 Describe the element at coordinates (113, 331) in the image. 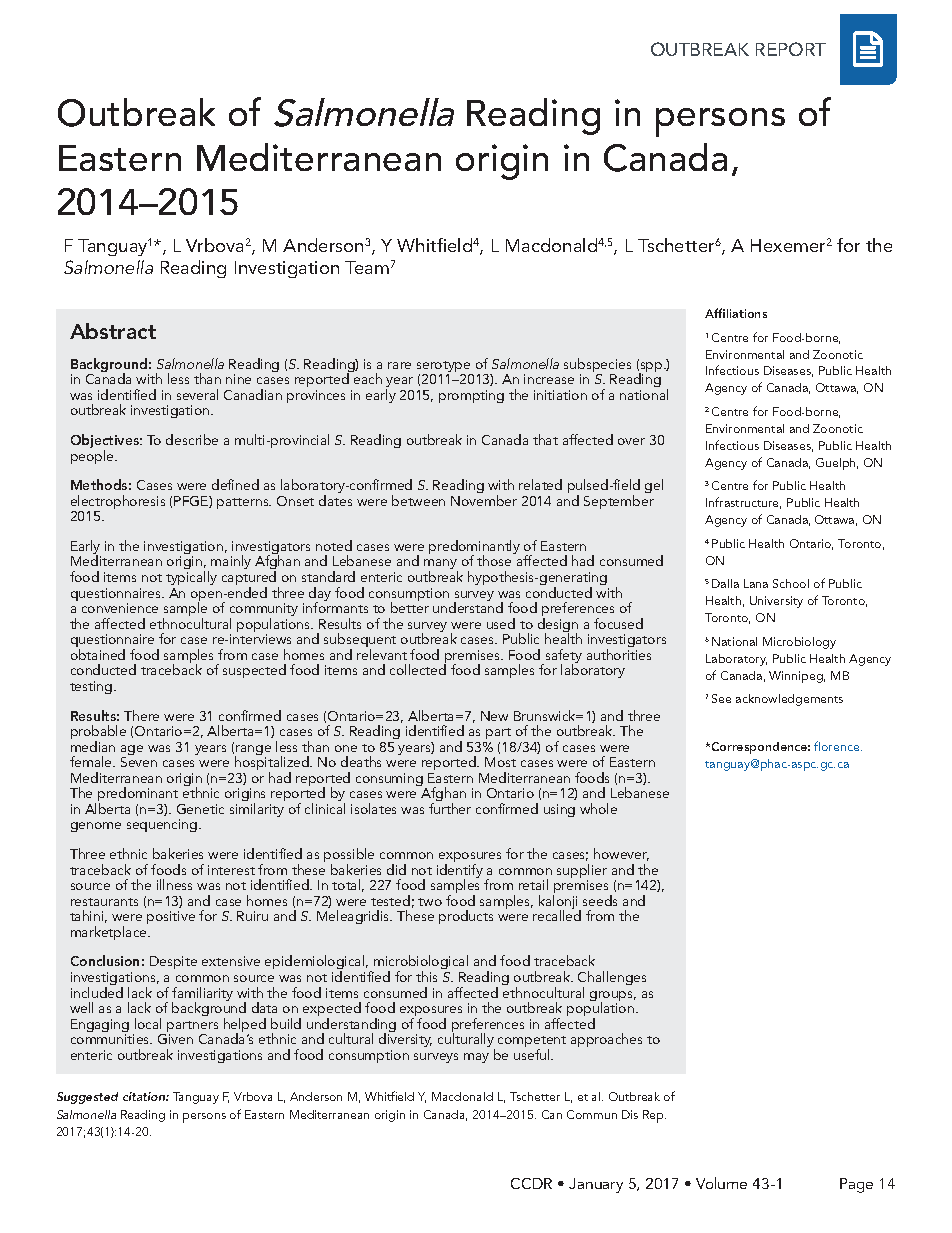

I see `Abstract` at that location.
